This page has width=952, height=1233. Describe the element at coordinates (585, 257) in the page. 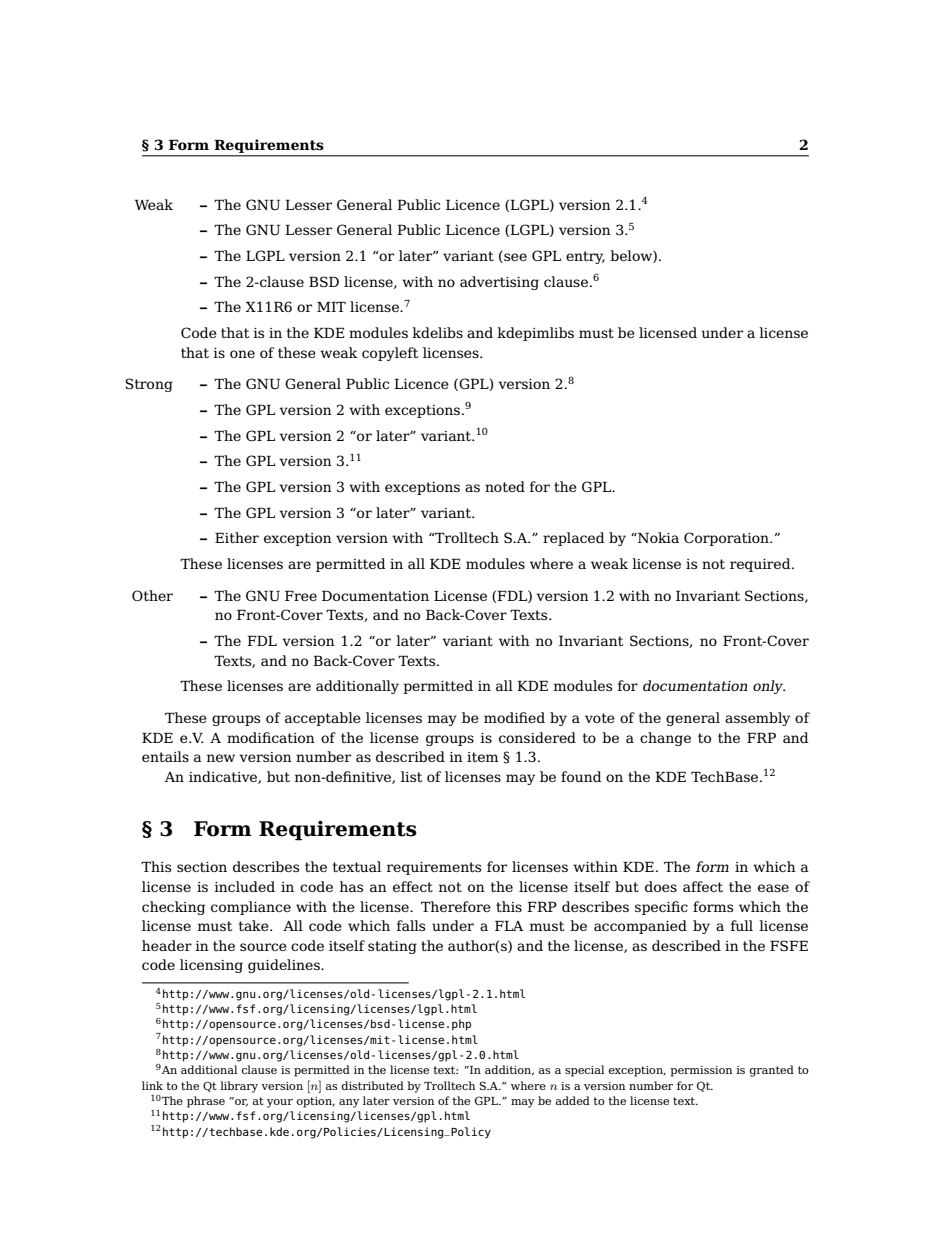

I see `entry` at that location.
